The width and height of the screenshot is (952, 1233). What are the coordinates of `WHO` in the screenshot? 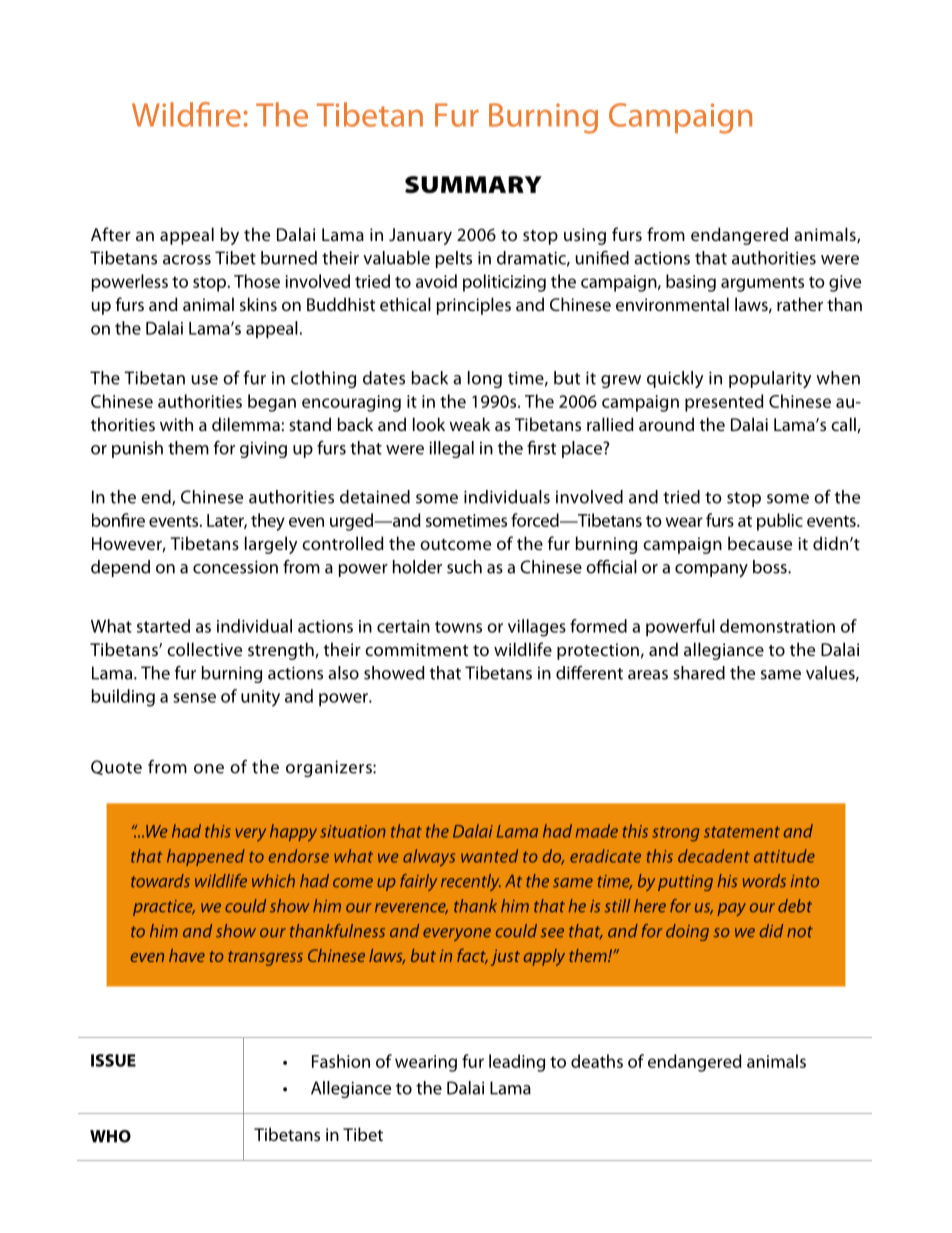 It's located at (110, 1136).
